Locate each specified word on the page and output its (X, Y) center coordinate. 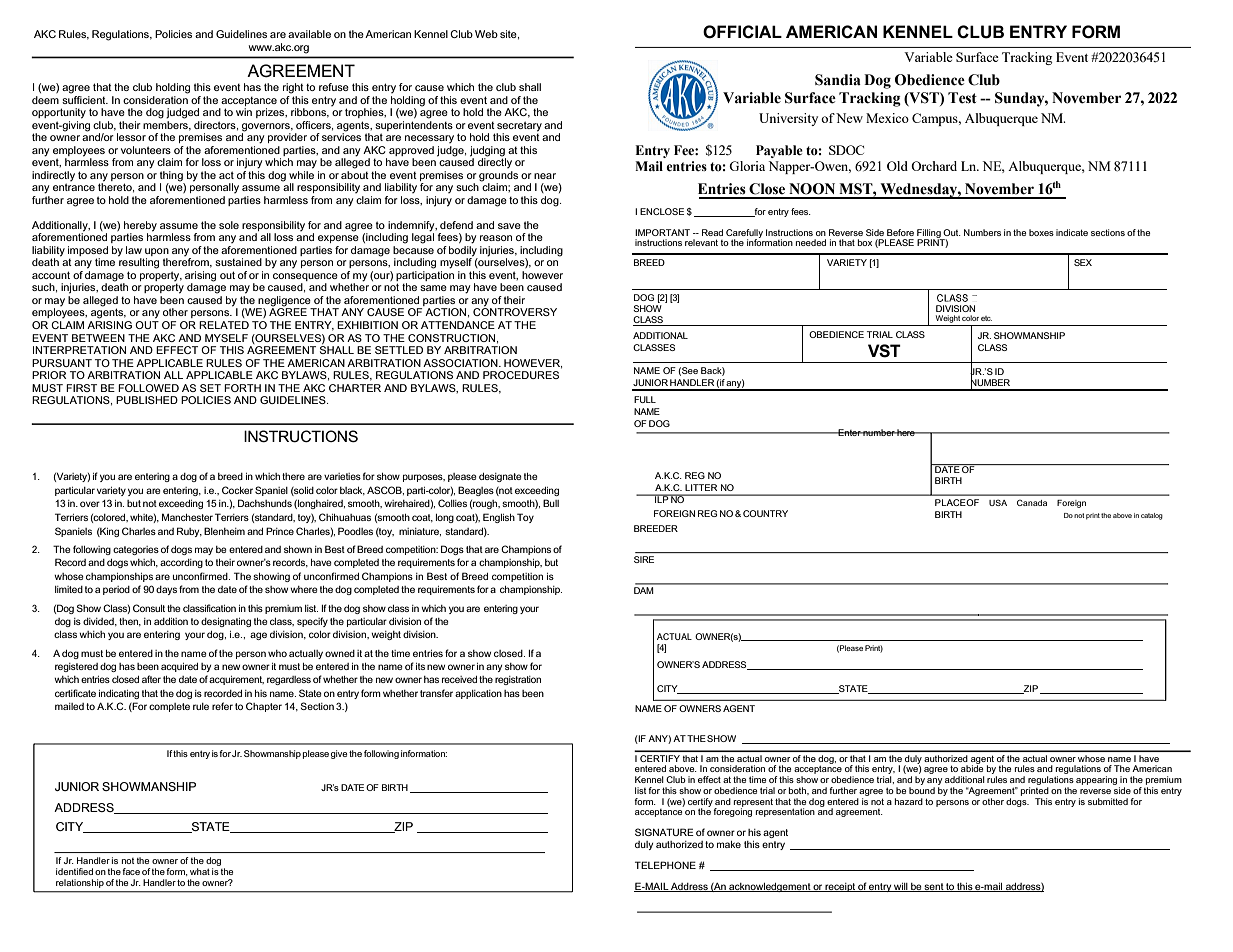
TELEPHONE (665, 865)
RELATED (224, 325)
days (166, 590)
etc (986, 318)
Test (962, 98)
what (200, 871)
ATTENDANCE (458, 325)
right (293, 88)
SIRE (644, 559)
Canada (1032, 502)
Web (486, 34)
